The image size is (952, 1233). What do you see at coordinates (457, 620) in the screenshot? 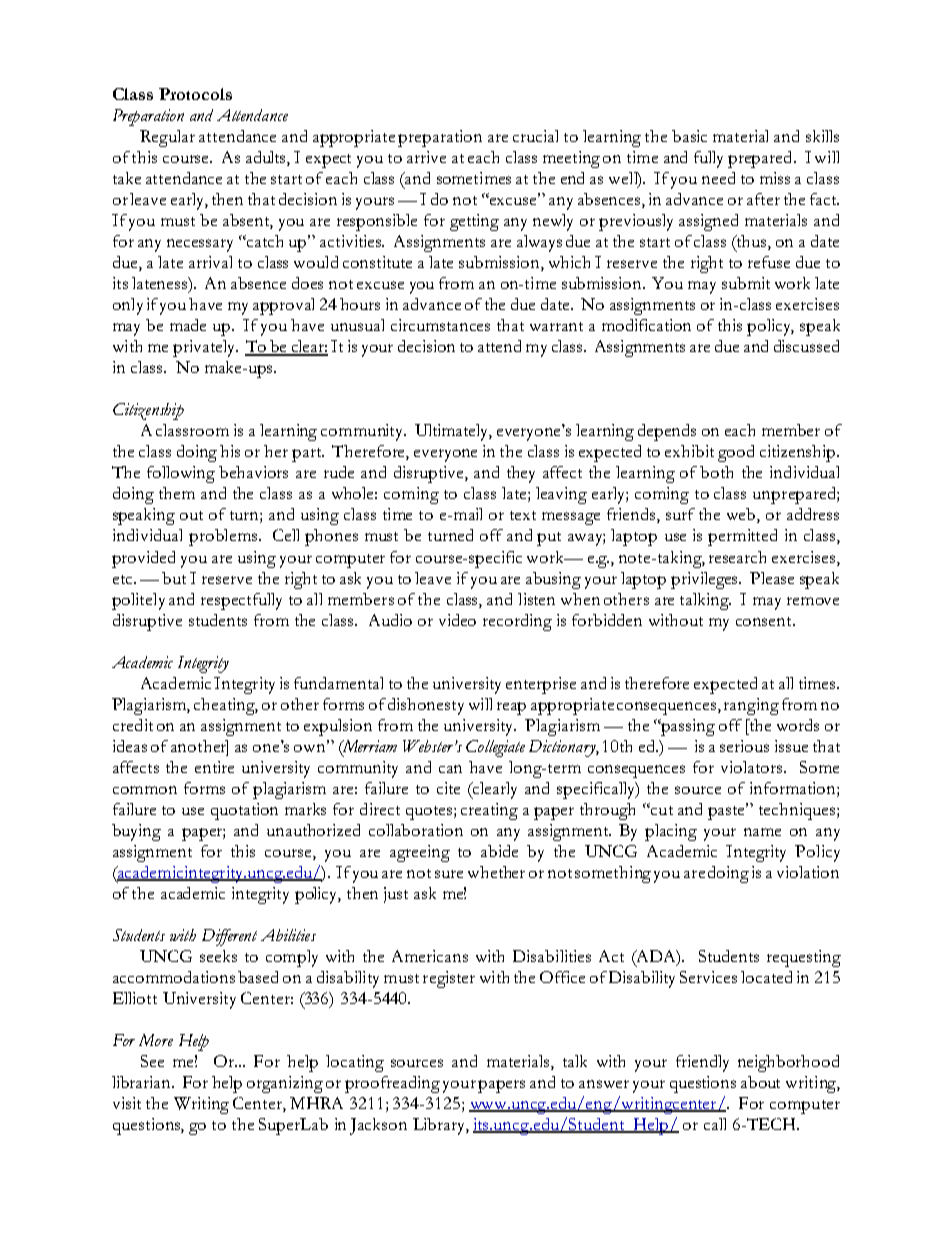
I see `video` at bounding box center [457, 620].
